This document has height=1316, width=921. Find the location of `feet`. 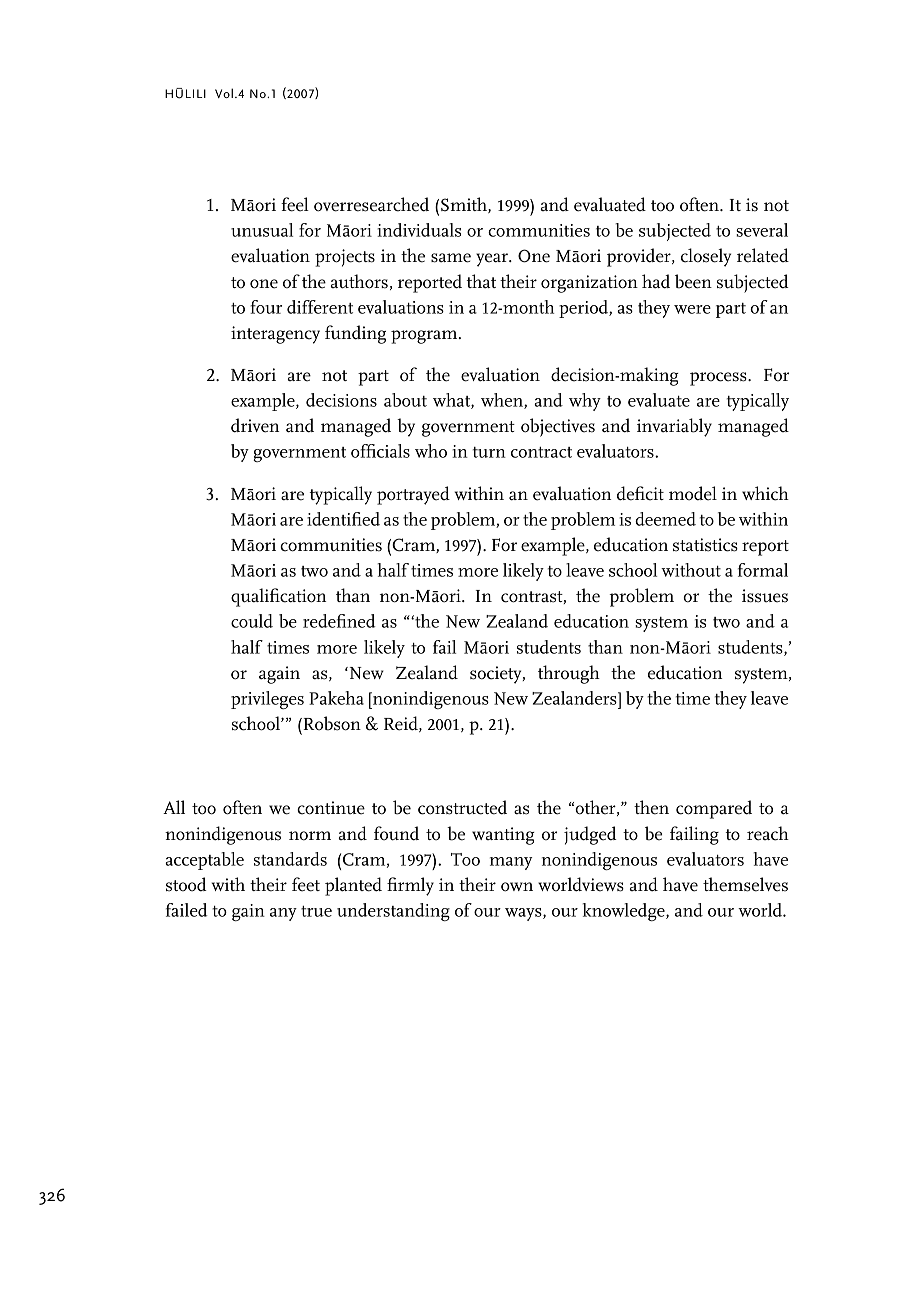

feet is located at coordinates (306, 884).
